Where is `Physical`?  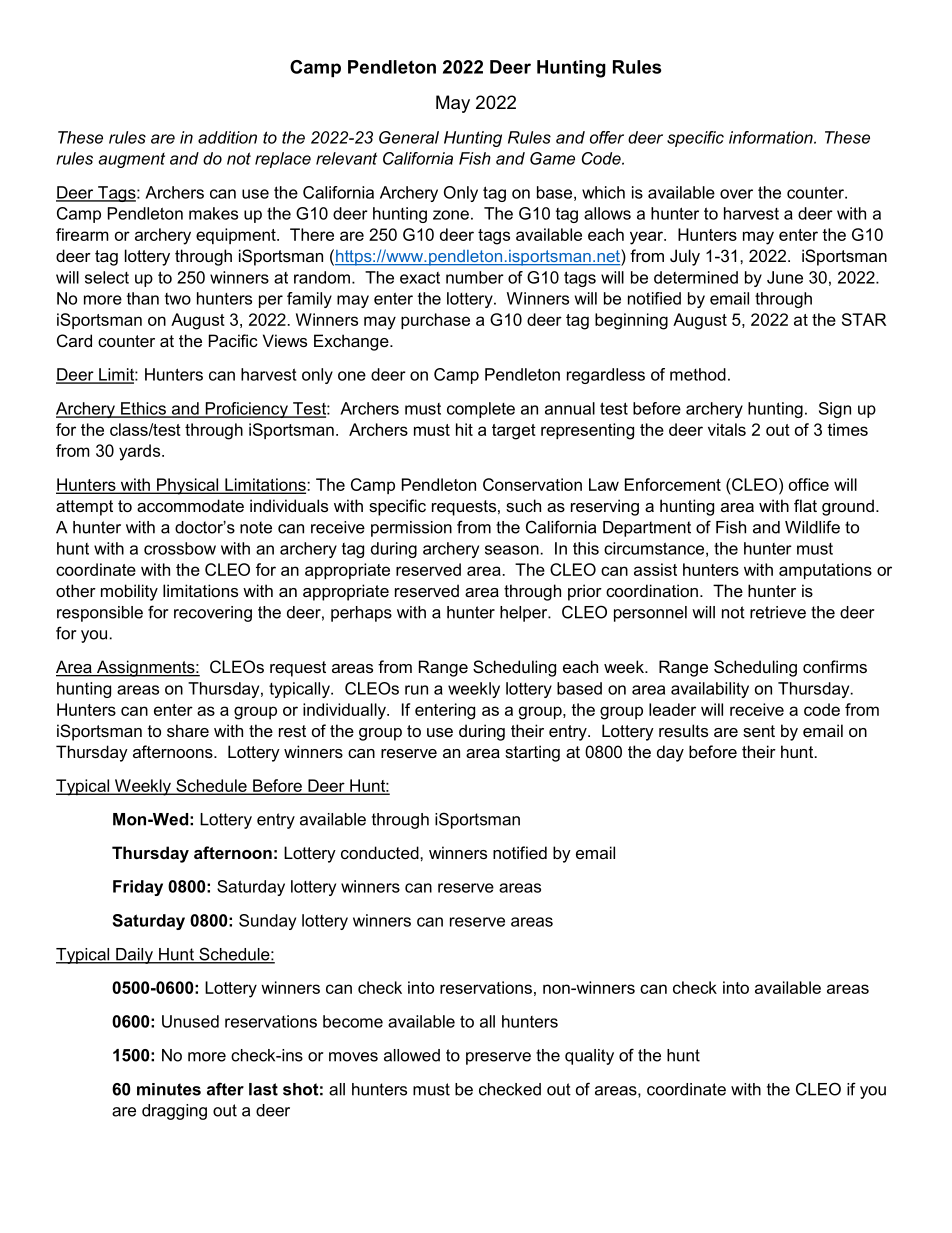 Physical is located at coordinates (188, 486).
